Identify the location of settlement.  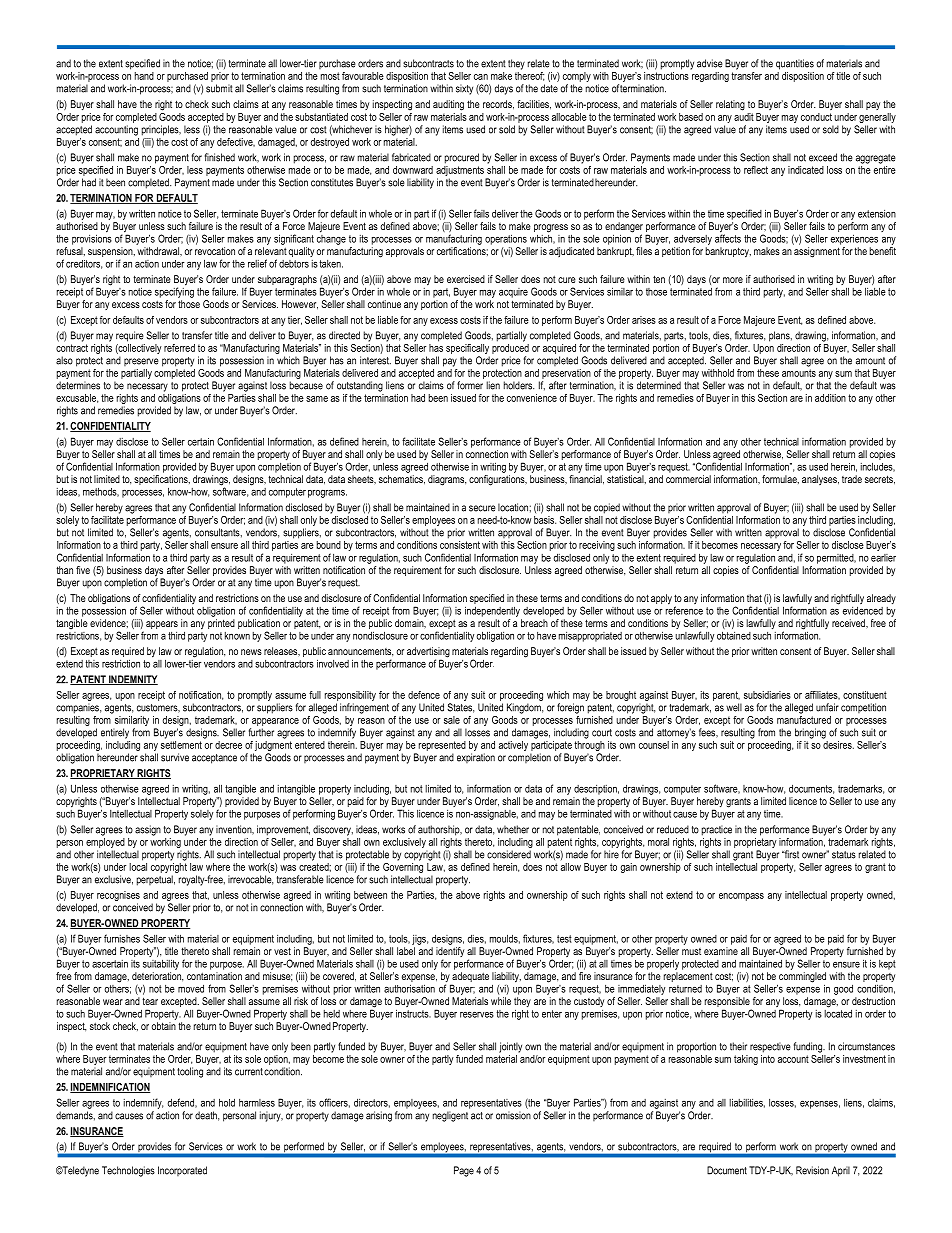
(181, 745).
